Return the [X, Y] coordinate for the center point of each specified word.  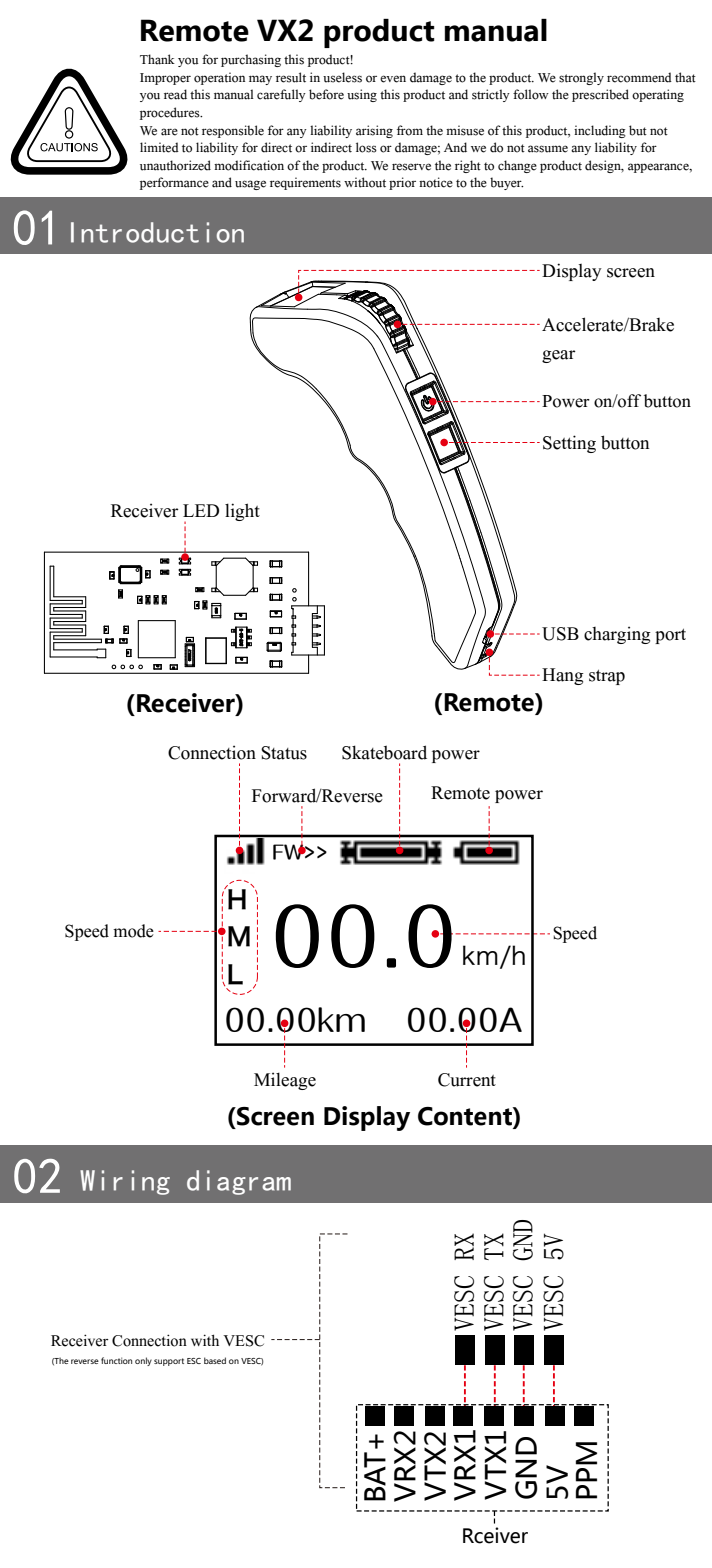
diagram [239, 1182]
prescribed [600, 95]
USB [560, 634]
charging [617, 635]
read [175, 94]
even [393, 79]
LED [201, 510]
